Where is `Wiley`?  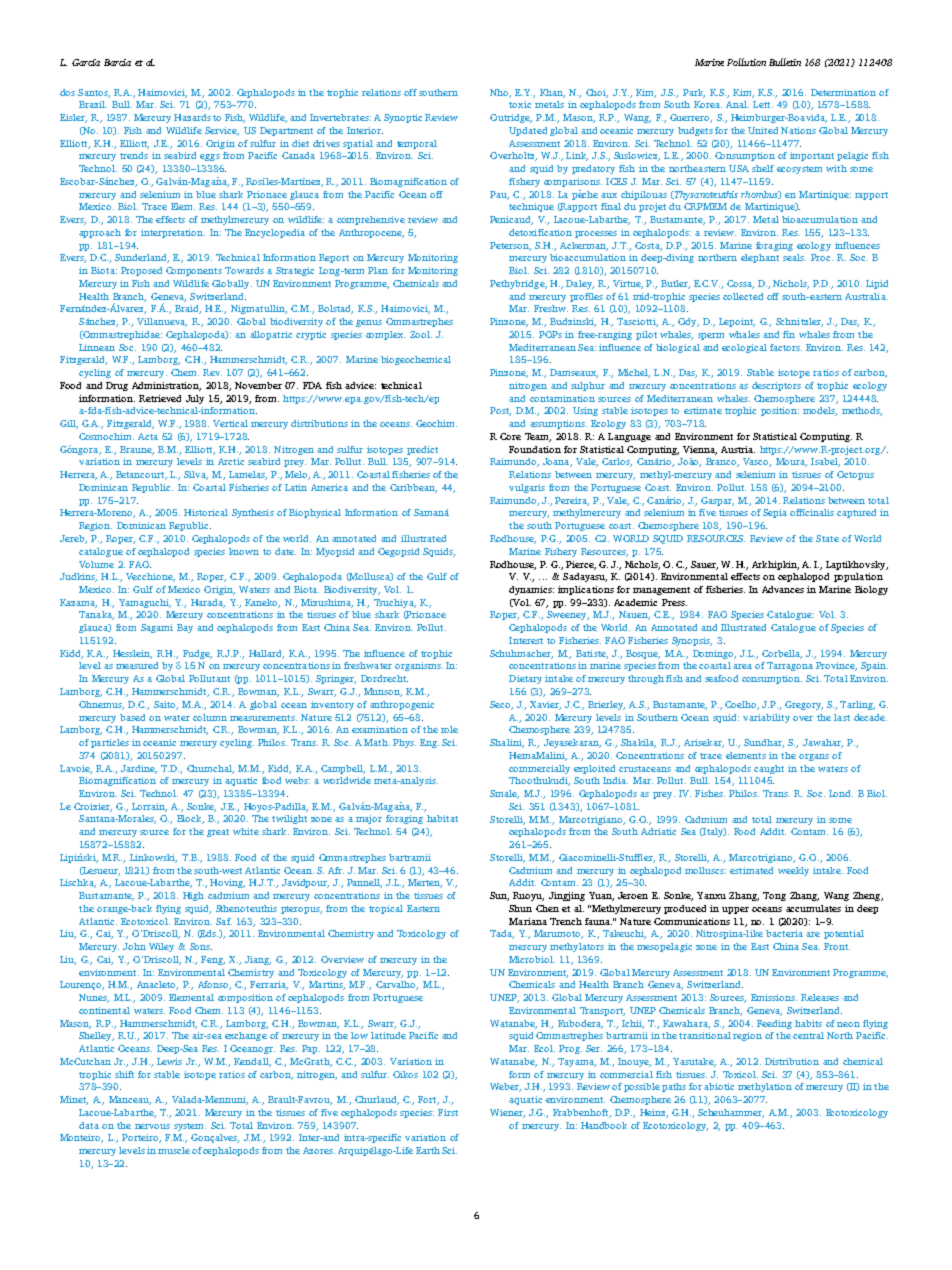 Wiley is located at coordinates (161, 947).
